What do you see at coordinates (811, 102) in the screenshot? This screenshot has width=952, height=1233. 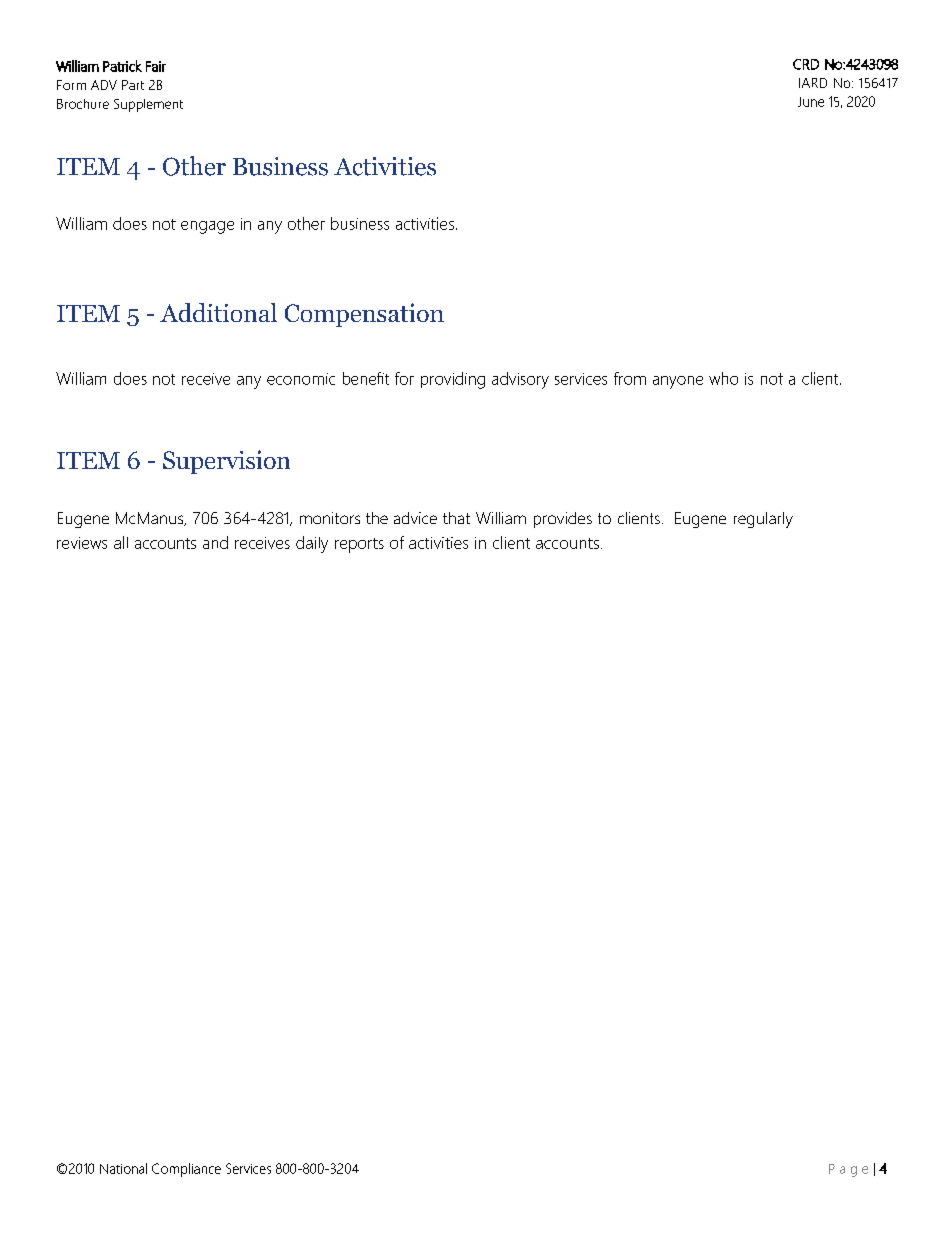 I see `June` at bounding box center [811, 102].
